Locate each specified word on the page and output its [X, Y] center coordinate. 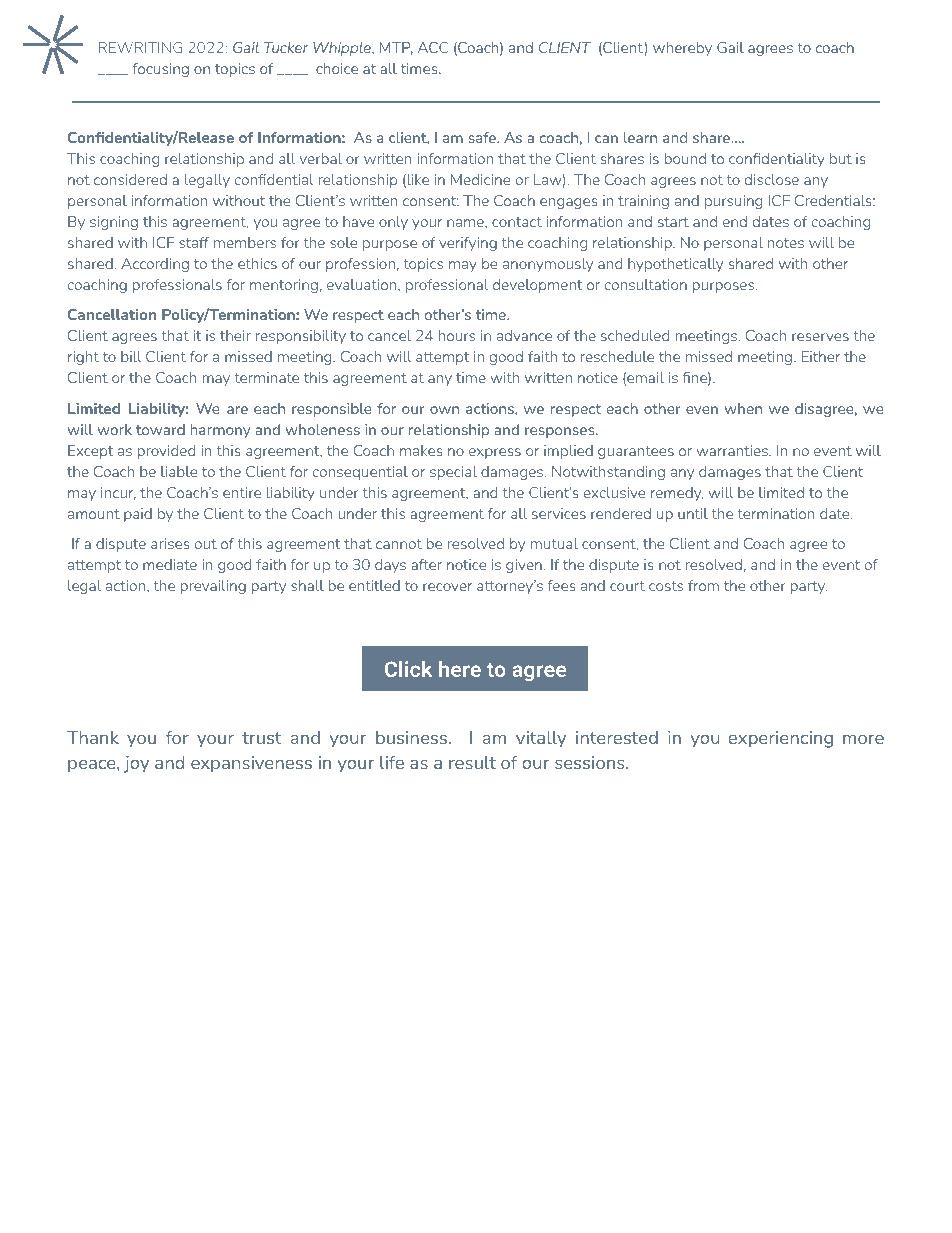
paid [138, 515]
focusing [161, 70]
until [693, 513]
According [155, 265]
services [559, 513]
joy [136, 764]
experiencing [780, 739]
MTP [396, 48]
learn [640, 137]
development [537, 286]
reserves [820, 337]
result [472, 762]
